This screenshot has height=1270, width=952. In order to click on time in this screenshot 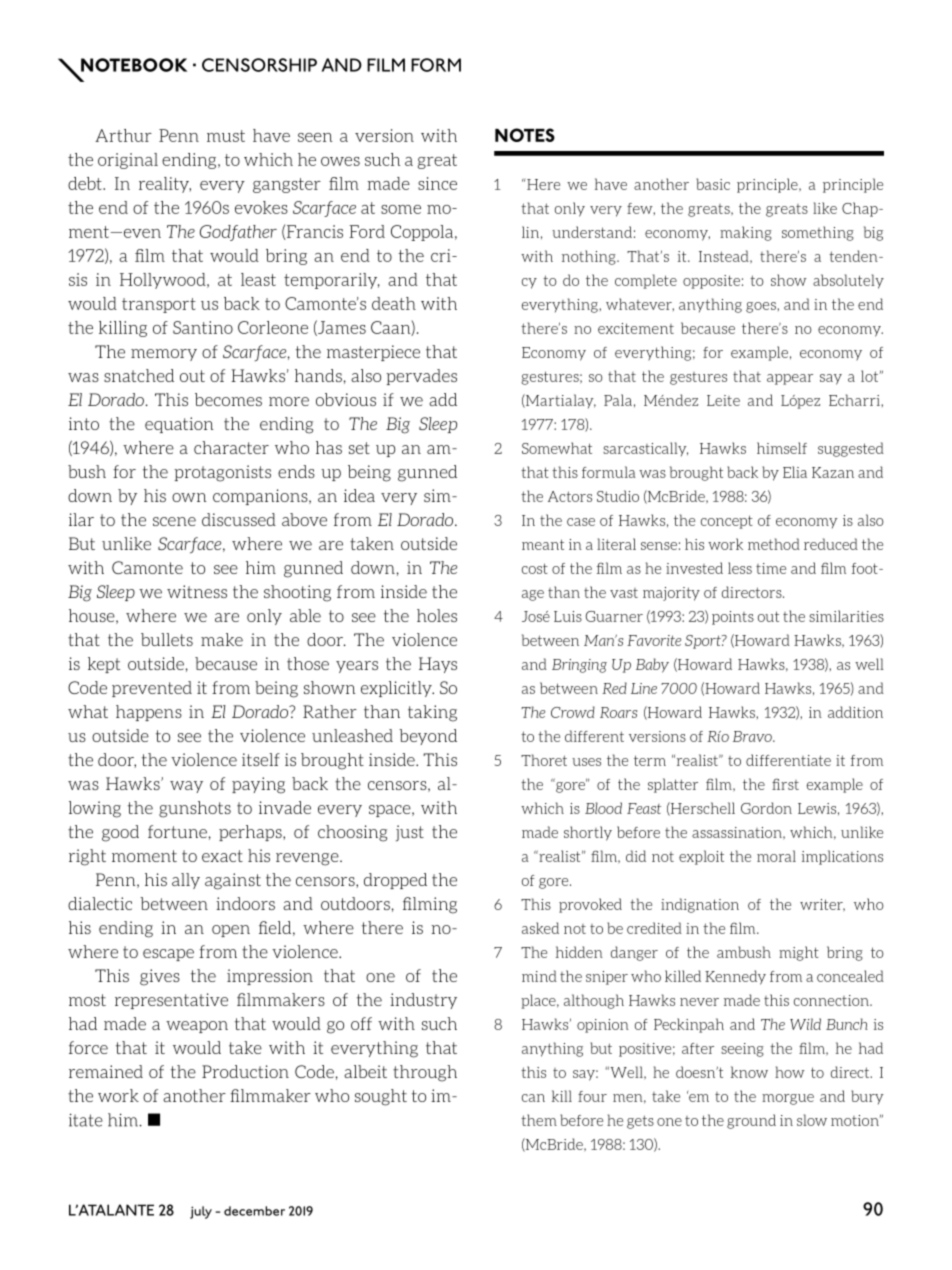, I will do `click(771, 568)`.
